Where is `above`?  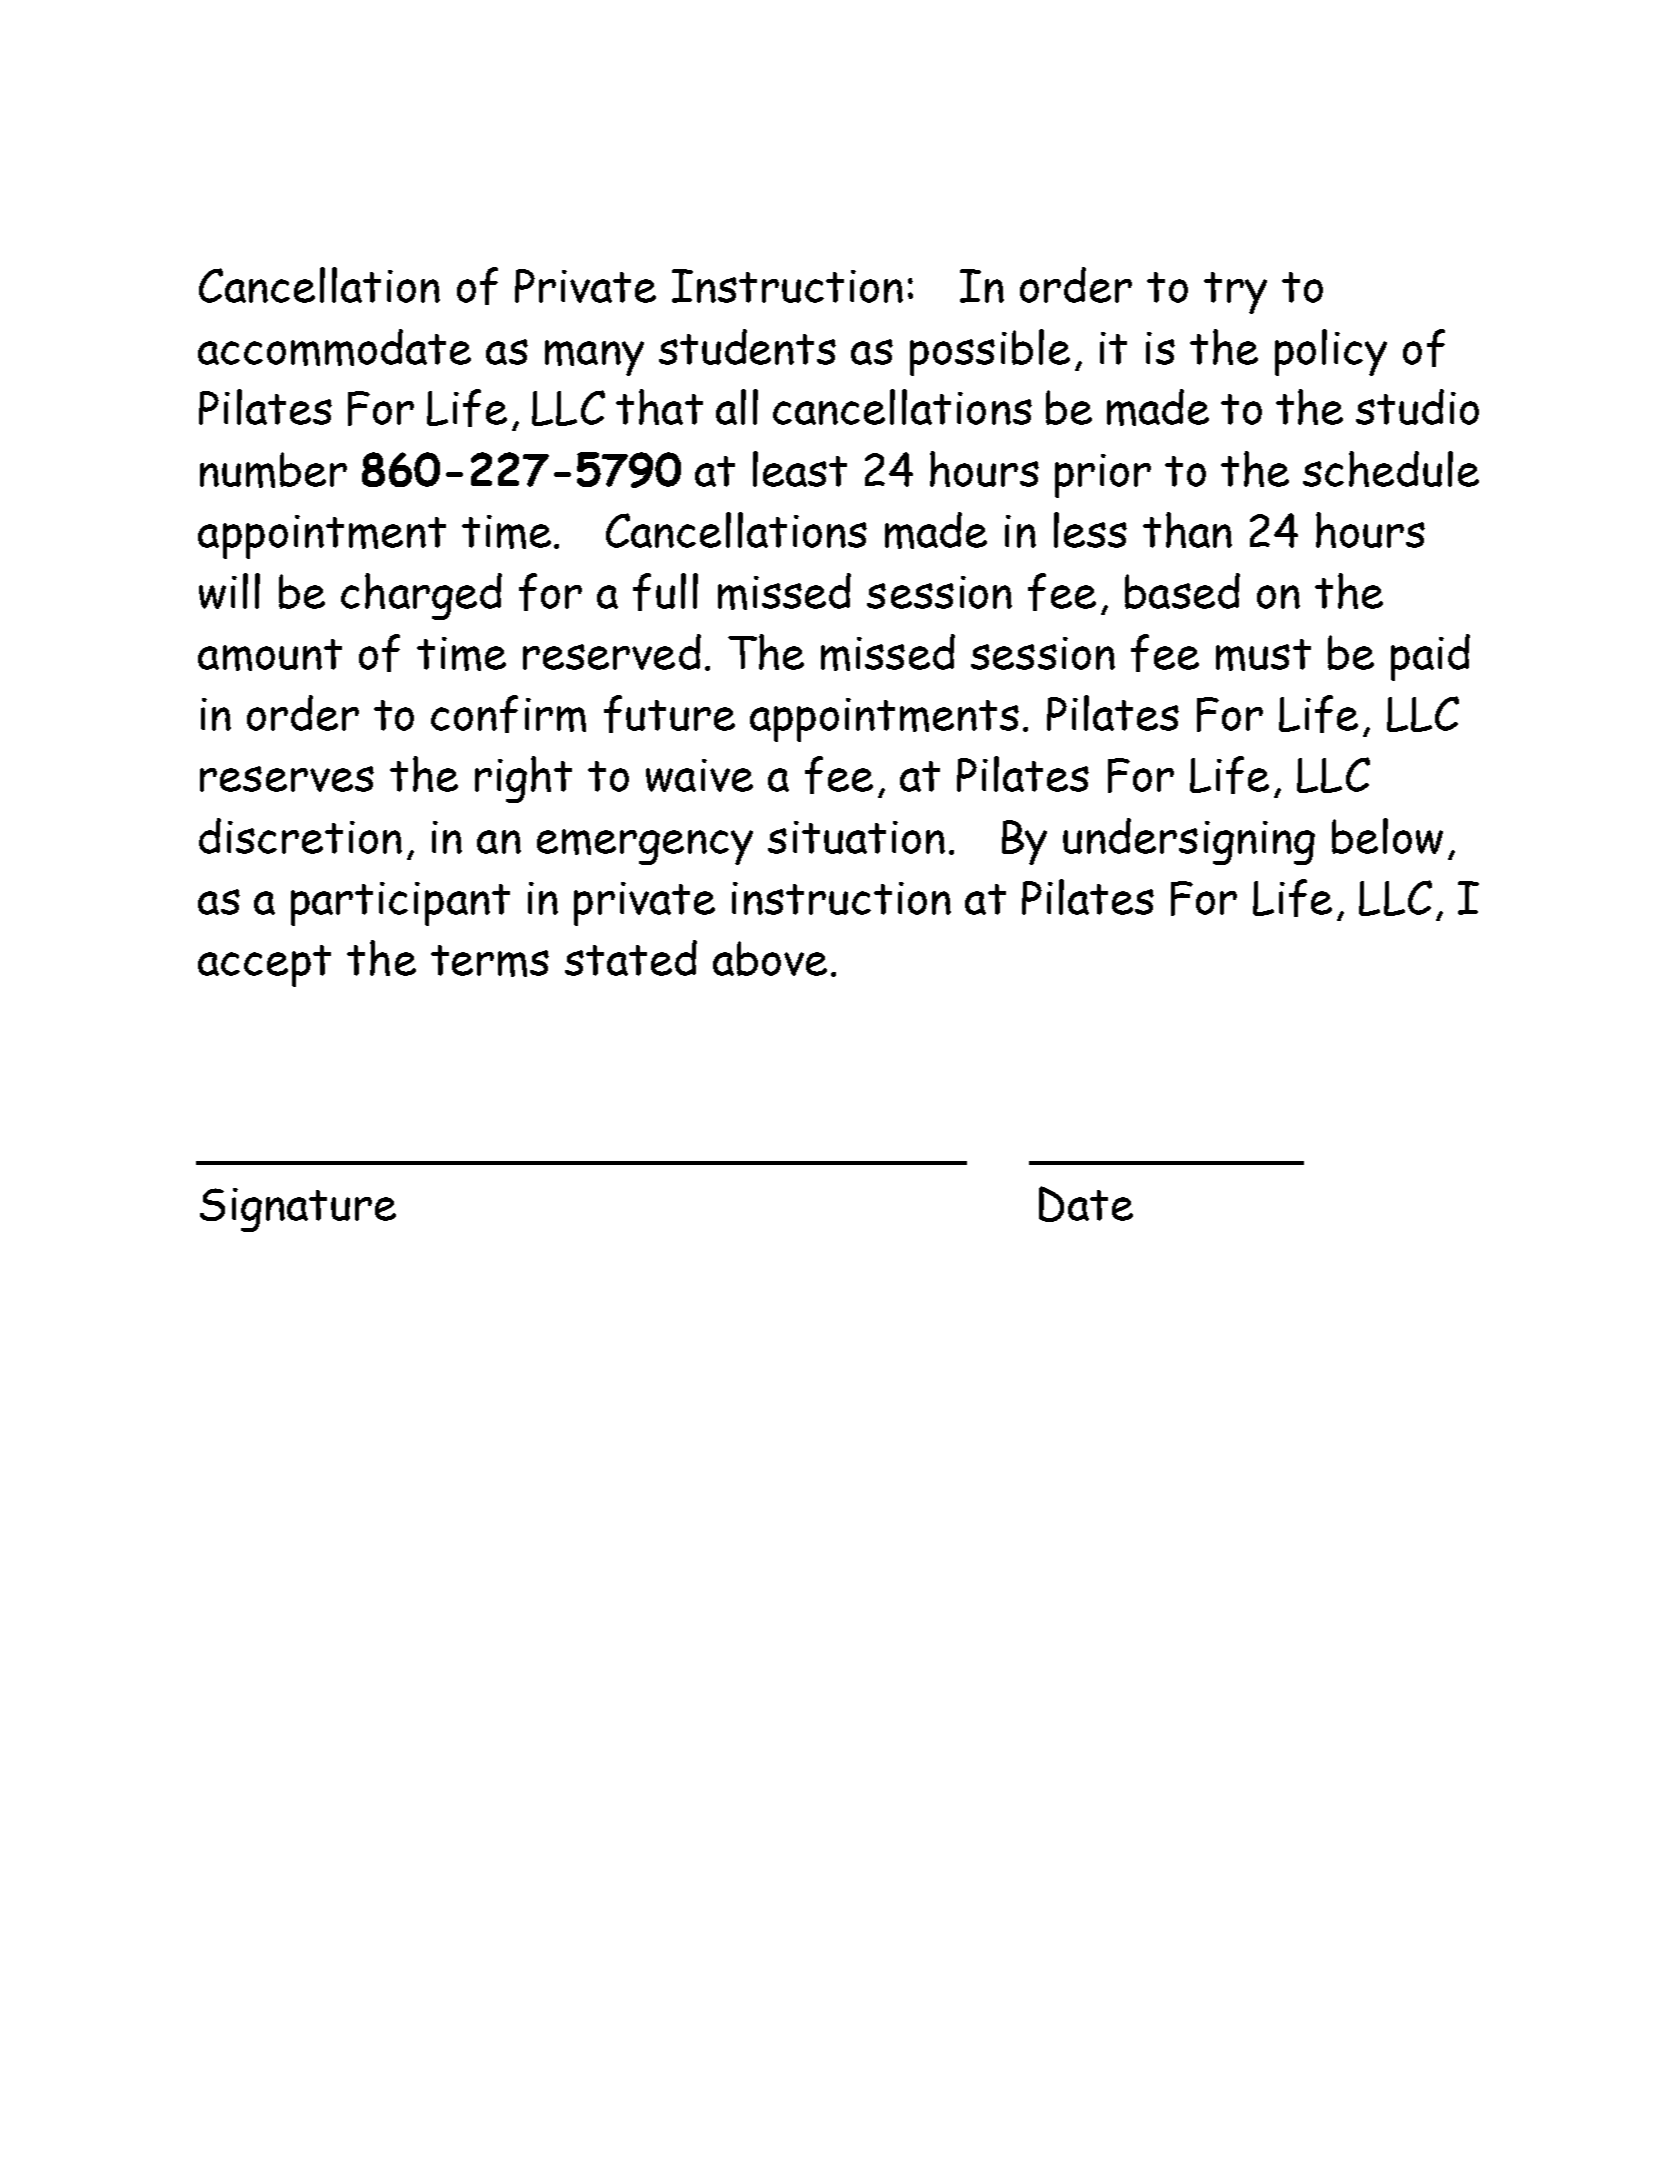
above is located at coordinates (770, 958).
